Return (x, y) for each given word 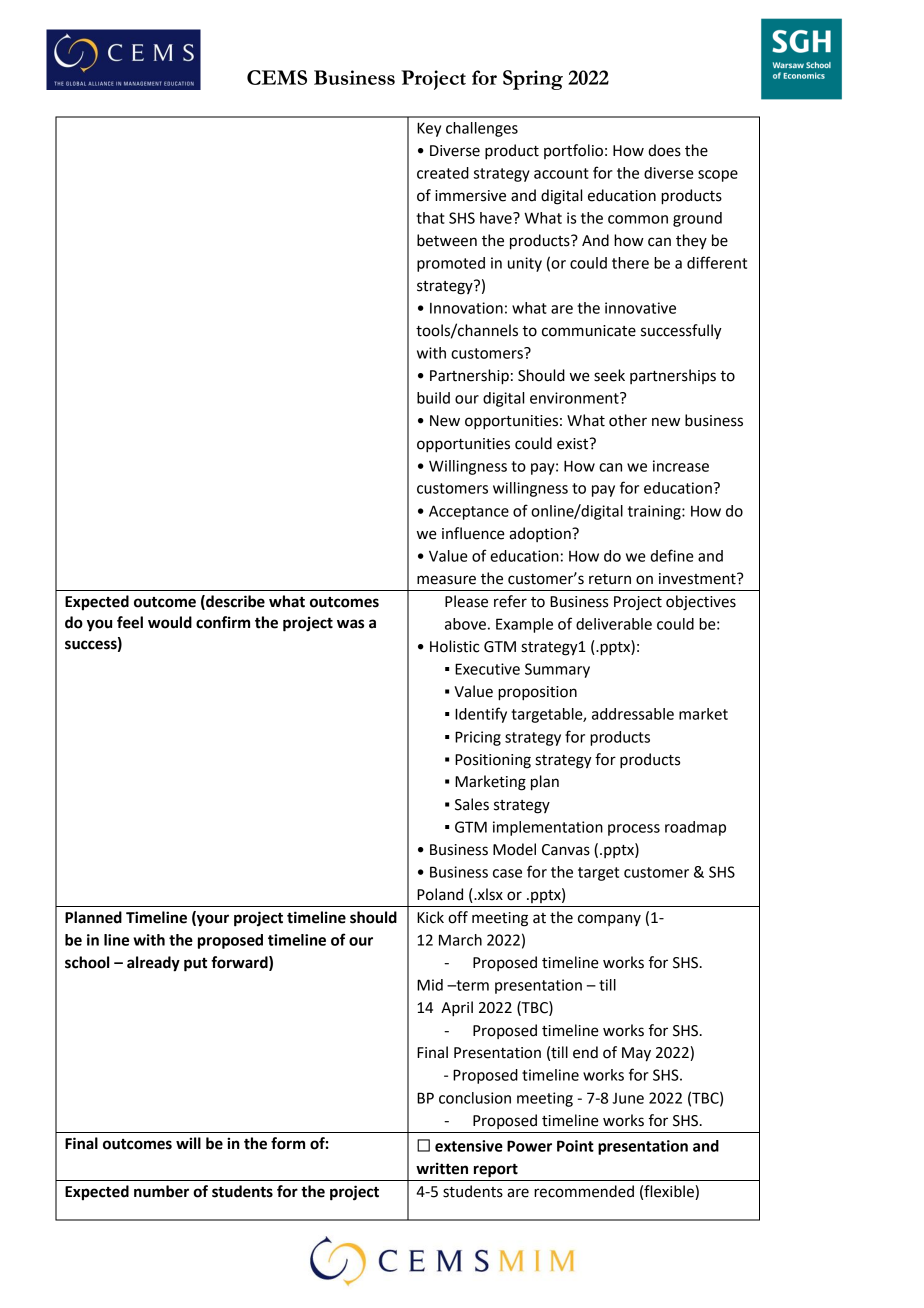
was (350, 624)
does (664, 150)
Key (429, 129)
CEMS (277, 77)
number (161, 1191)
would (170, 622)
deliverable (614, 624)
